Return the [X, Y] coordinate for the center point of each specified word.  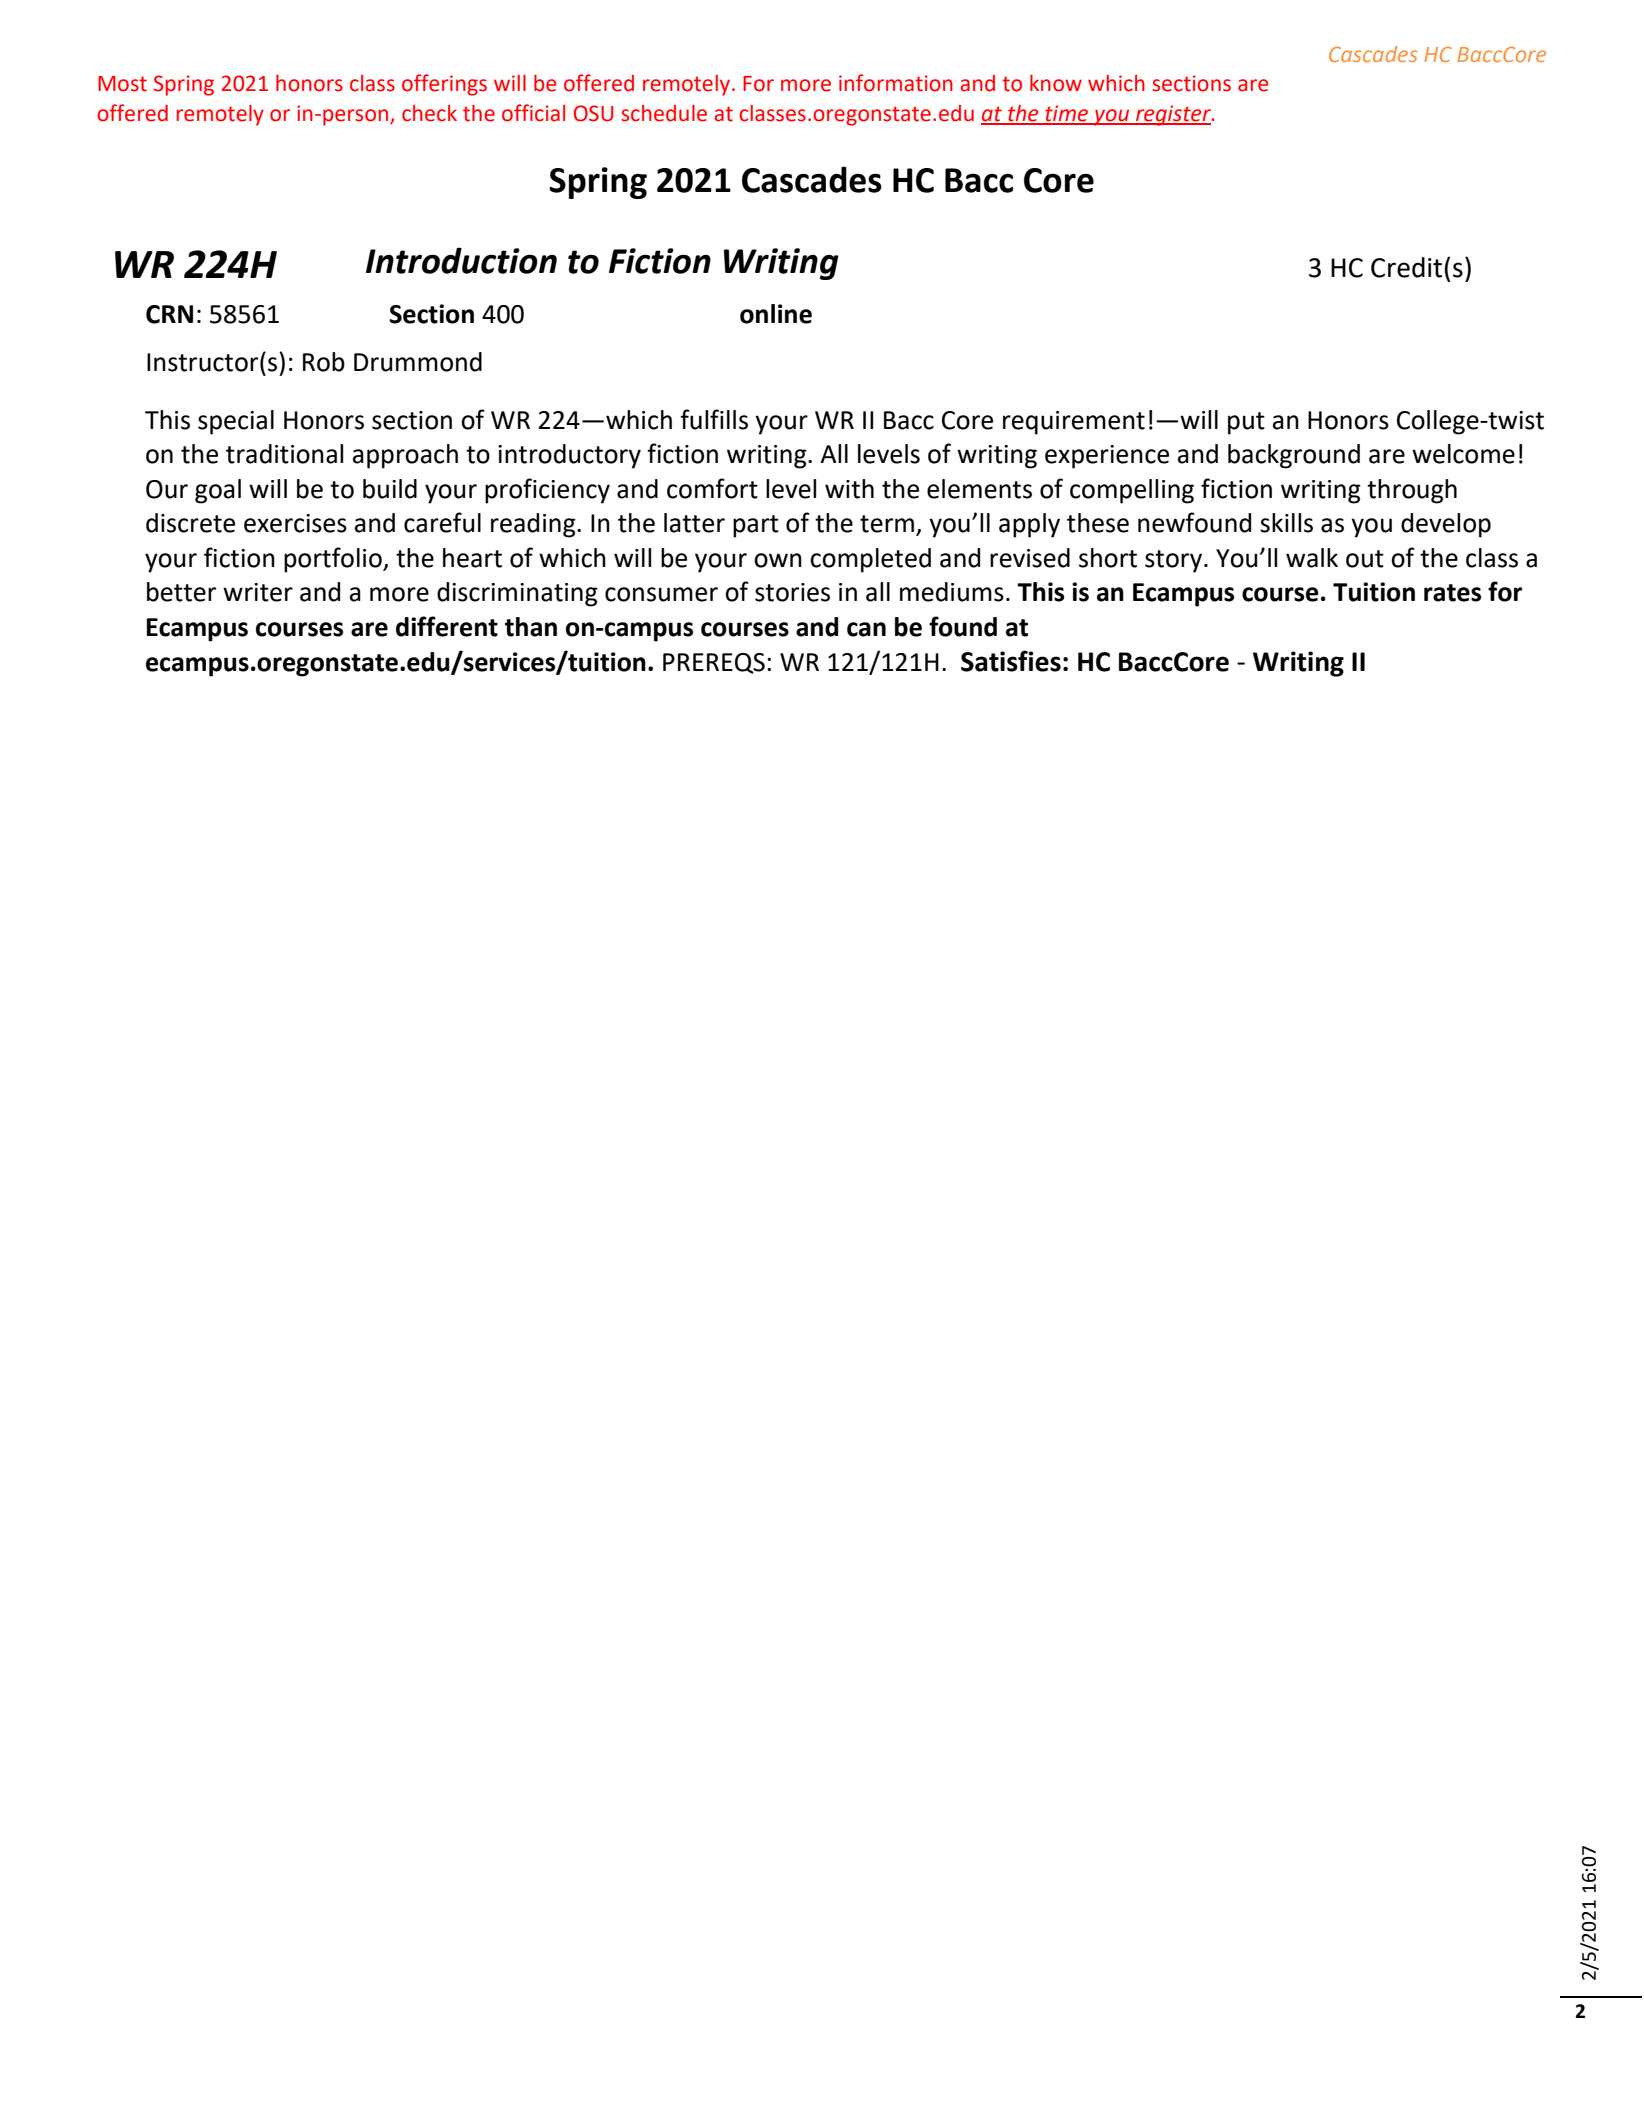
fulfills [714, 419]
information [896, 83]
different [447, 626]
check [429, 113]
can [866, 629]
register [1173, 115]
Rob [324, 362]
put [1246, 423]
